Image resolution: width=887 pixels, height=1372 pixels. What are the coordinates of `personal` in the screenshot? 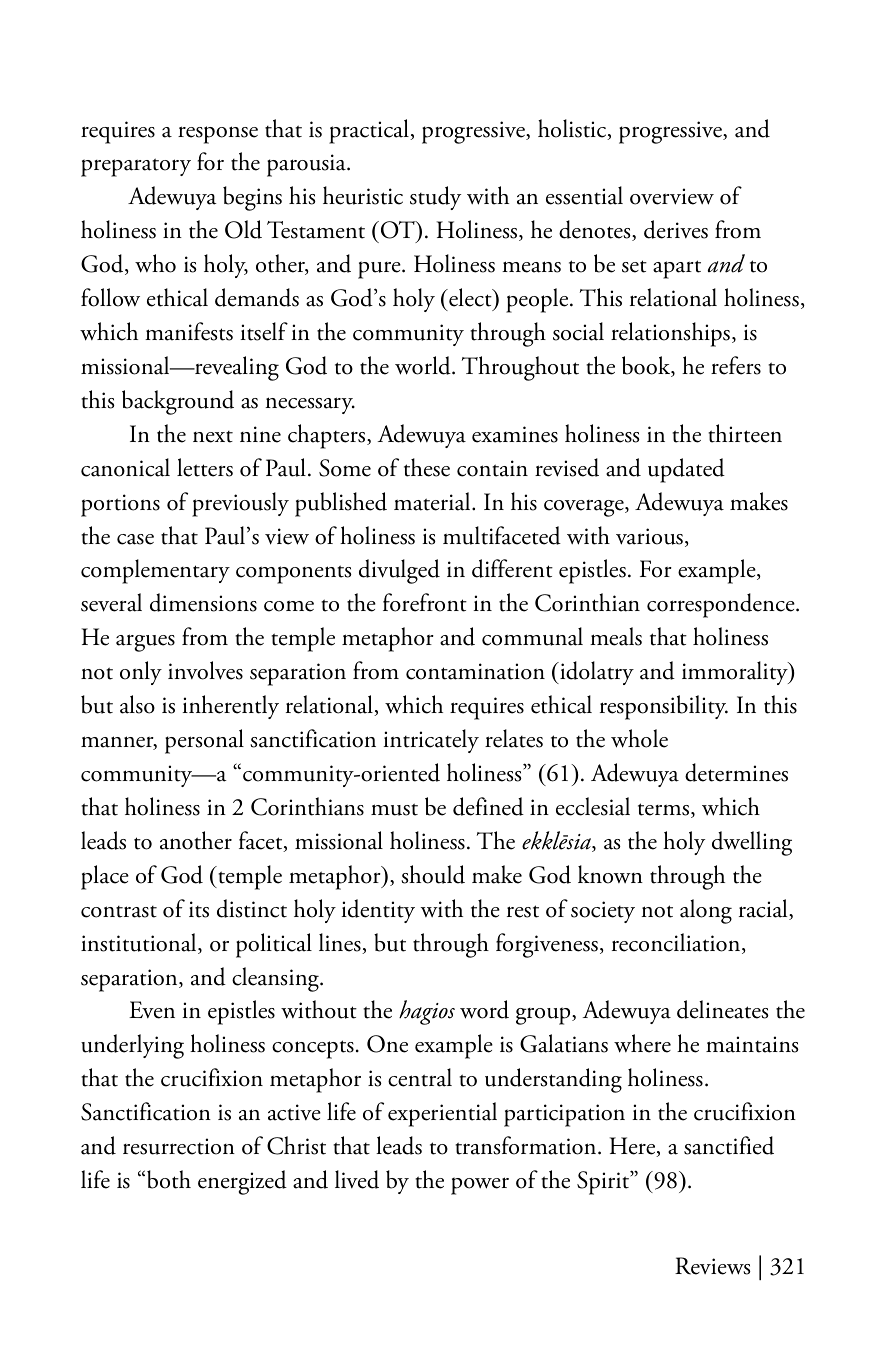 It's located at (204, 741).
